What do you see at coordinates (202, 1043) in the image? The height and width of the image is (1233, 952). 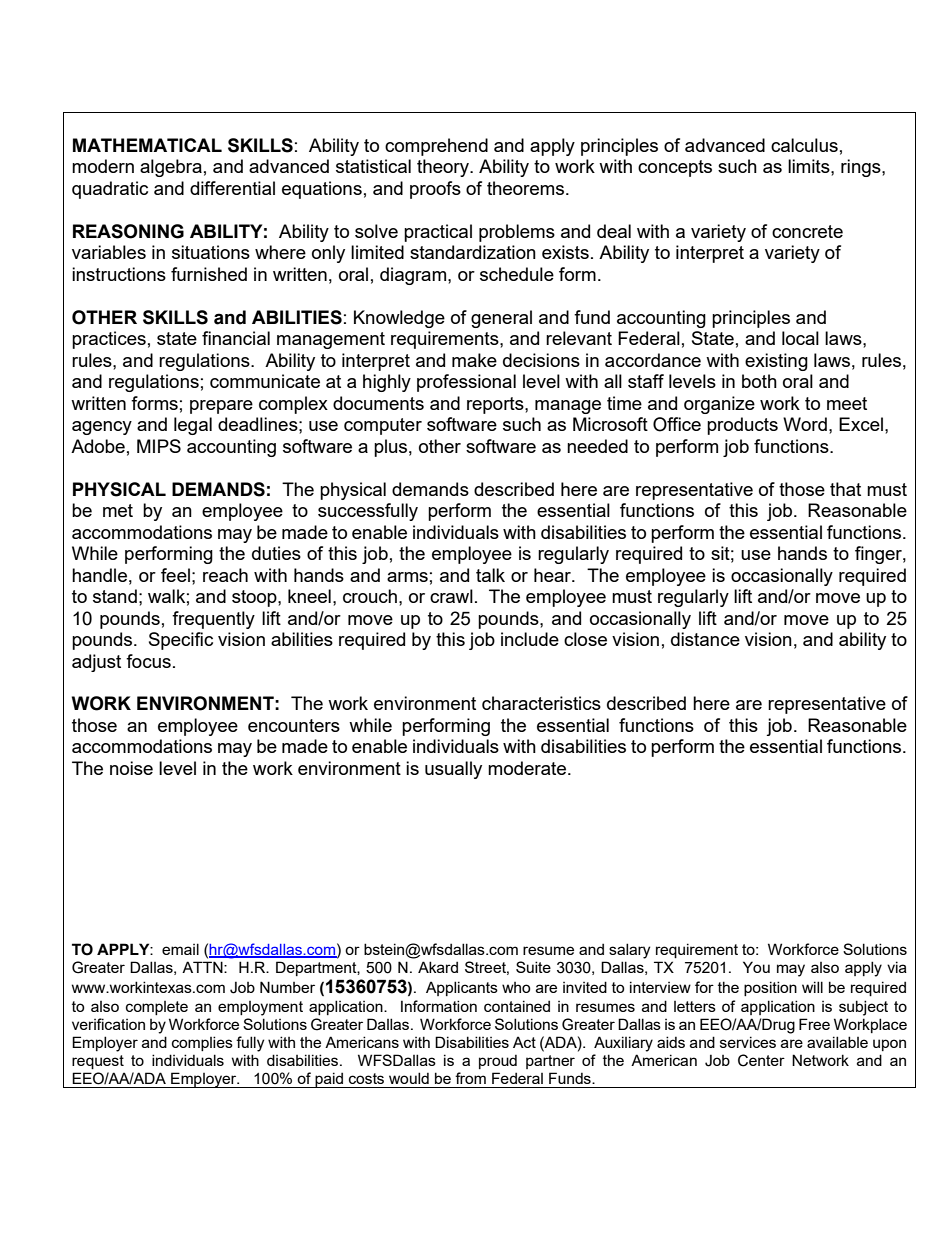 I see `complies` at bounding box center [202, 1043].
